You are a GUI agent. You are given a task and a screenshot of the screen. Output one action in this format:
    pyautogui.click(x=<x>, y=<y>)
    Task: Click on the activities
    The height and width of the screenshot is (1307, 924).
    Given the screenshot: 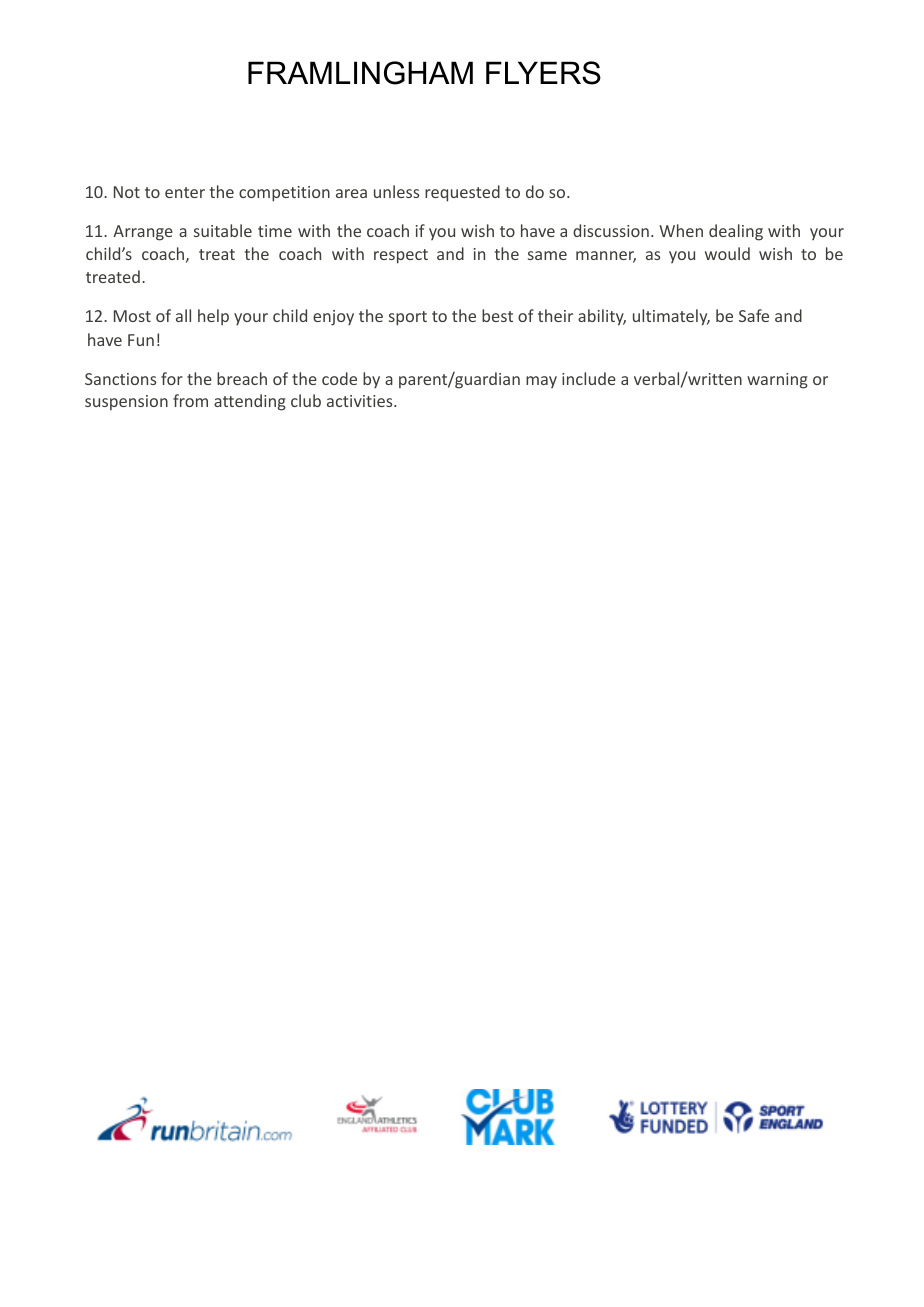 What is the action you would take?
    pyautogui.click(x=361, y=401)
